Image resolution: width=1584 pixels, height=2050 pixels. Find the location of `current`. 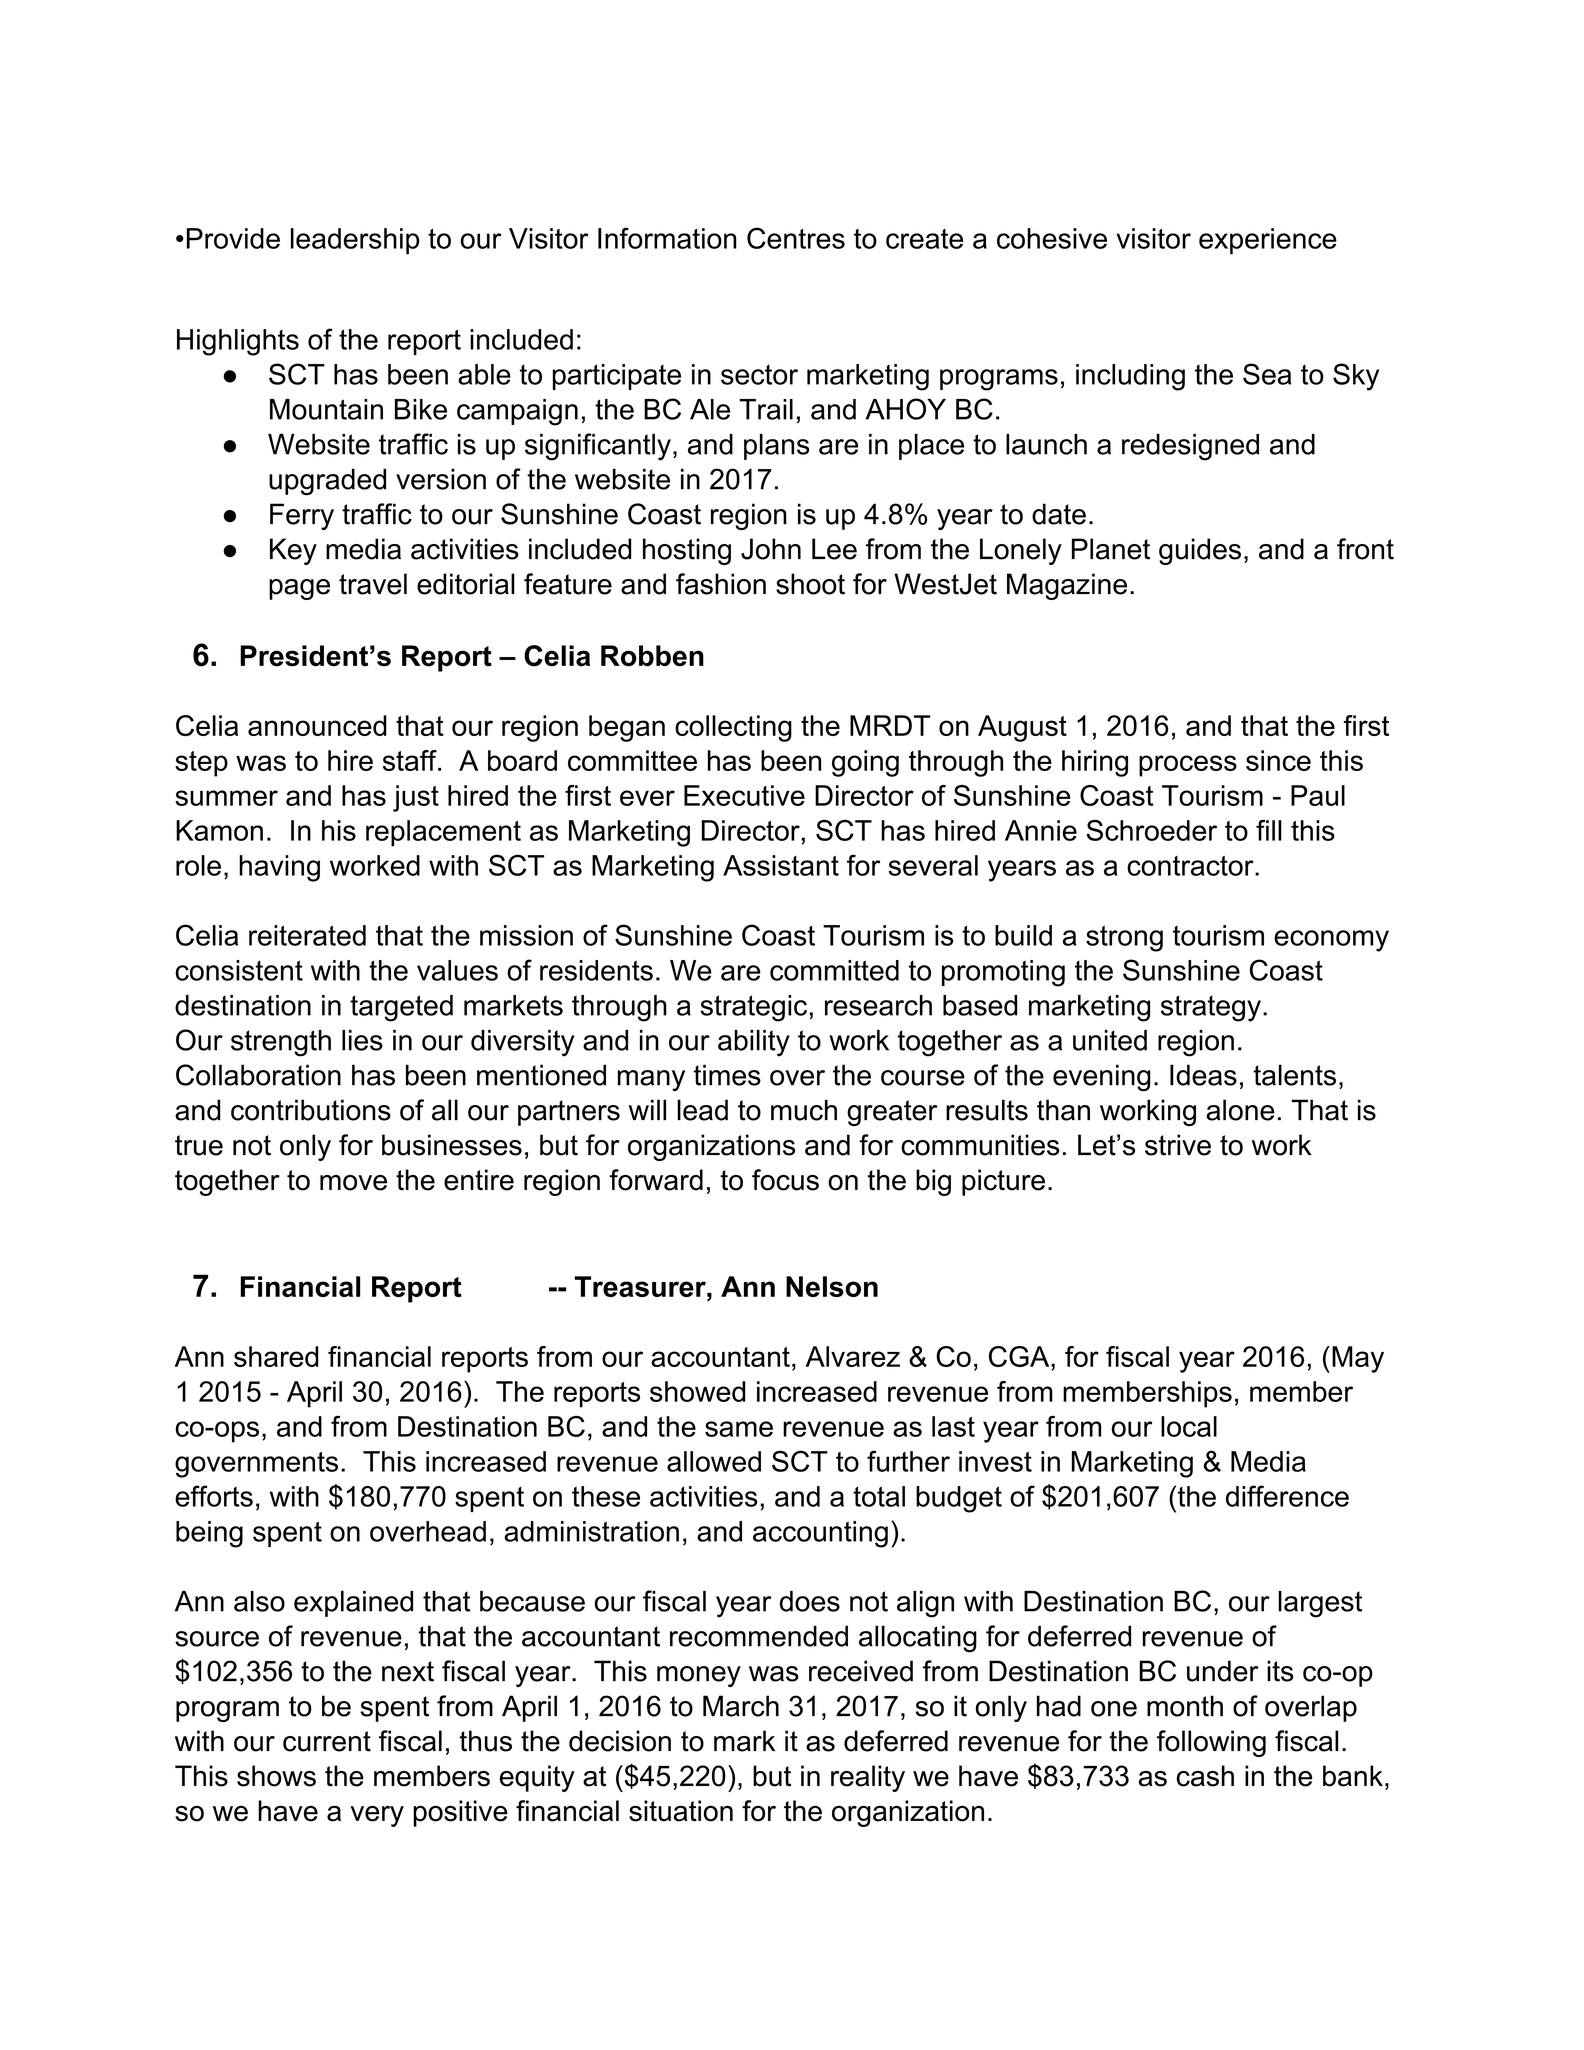

current is located at coordinates (327, 1741).
